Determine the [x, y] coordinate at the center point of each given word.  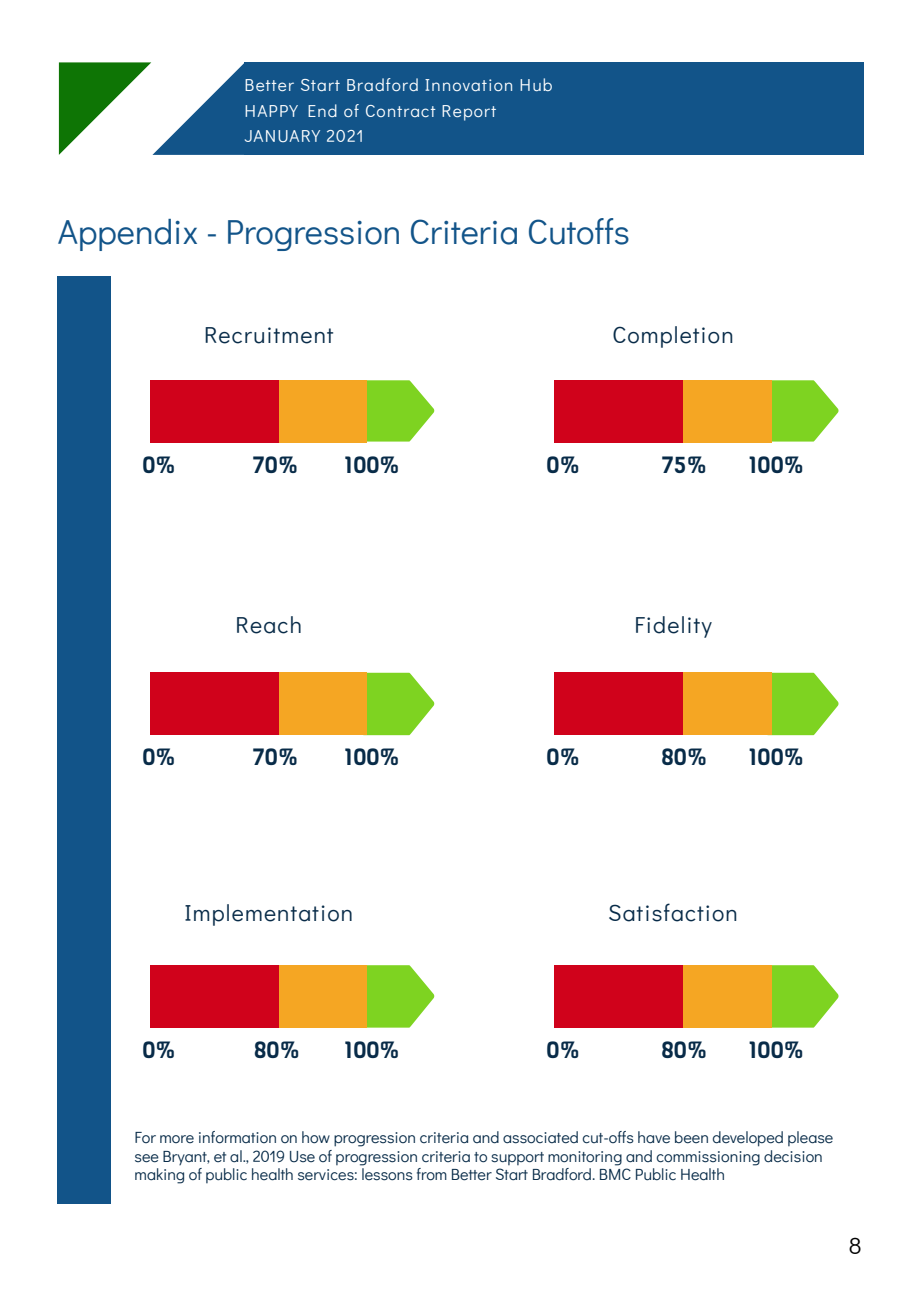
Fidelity [674, 627]
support [517, 1158]
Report [469, 113]
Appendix [127, 235]
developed [748, 1139]
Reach [269, 625]
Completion [673, 337]
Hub [536, 84]
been [691, 1137]
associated [540, 1137]
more [177, 1139]
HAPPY [271, 111]
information [237, 1137]
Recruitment [269, 335]
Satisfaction [673, 912]
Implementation [268, 915]
